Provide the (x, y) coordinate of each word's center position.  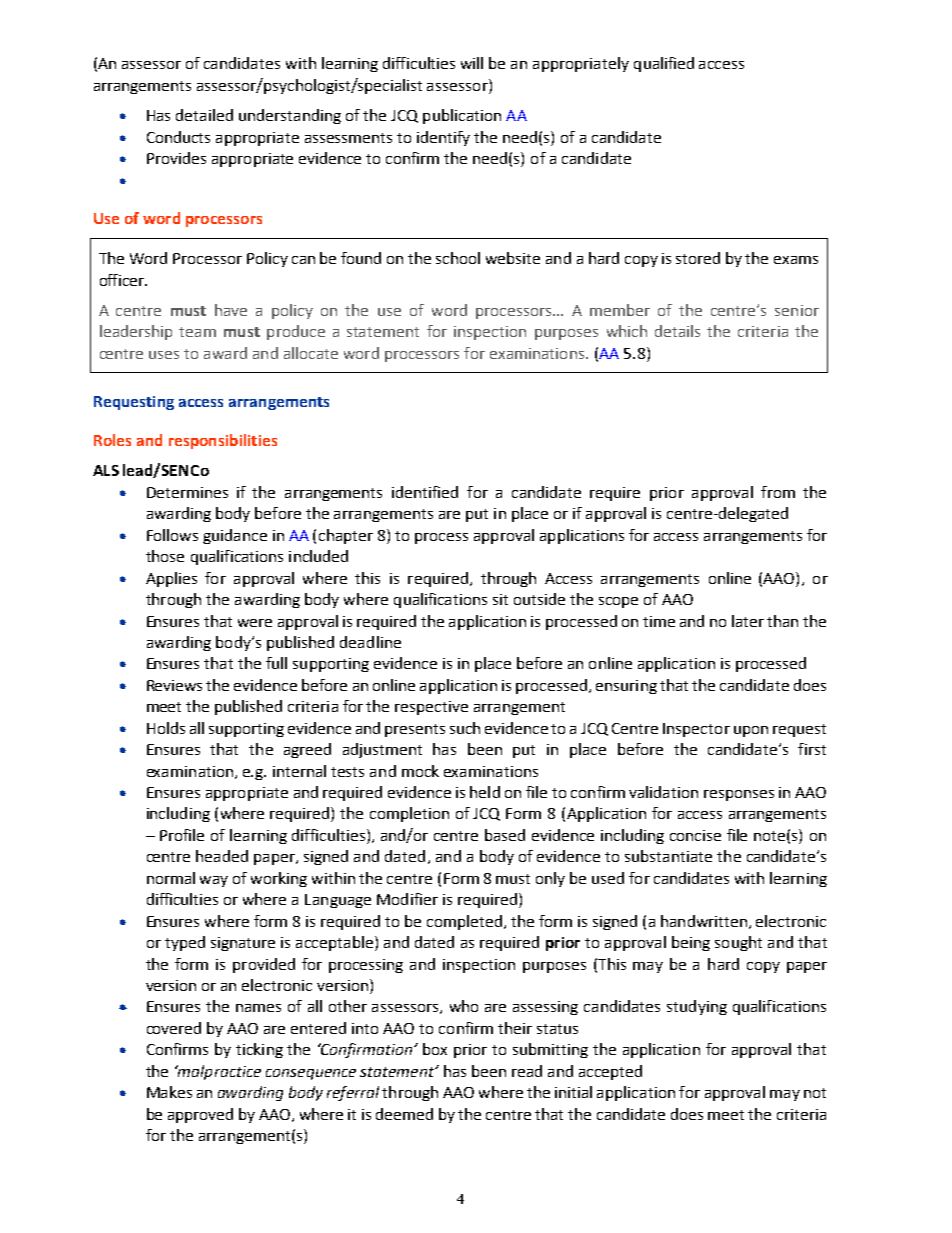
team (197, 332)
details (677, 331)
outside (539, 599)
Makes (169, 1092)
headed (222, 856)
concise (695, 835)
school (458, 258)
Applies (171, 579)
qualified (664, 64)
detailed (204, 115)
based (505, 835)
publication (462, 116)
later (748, 621)
